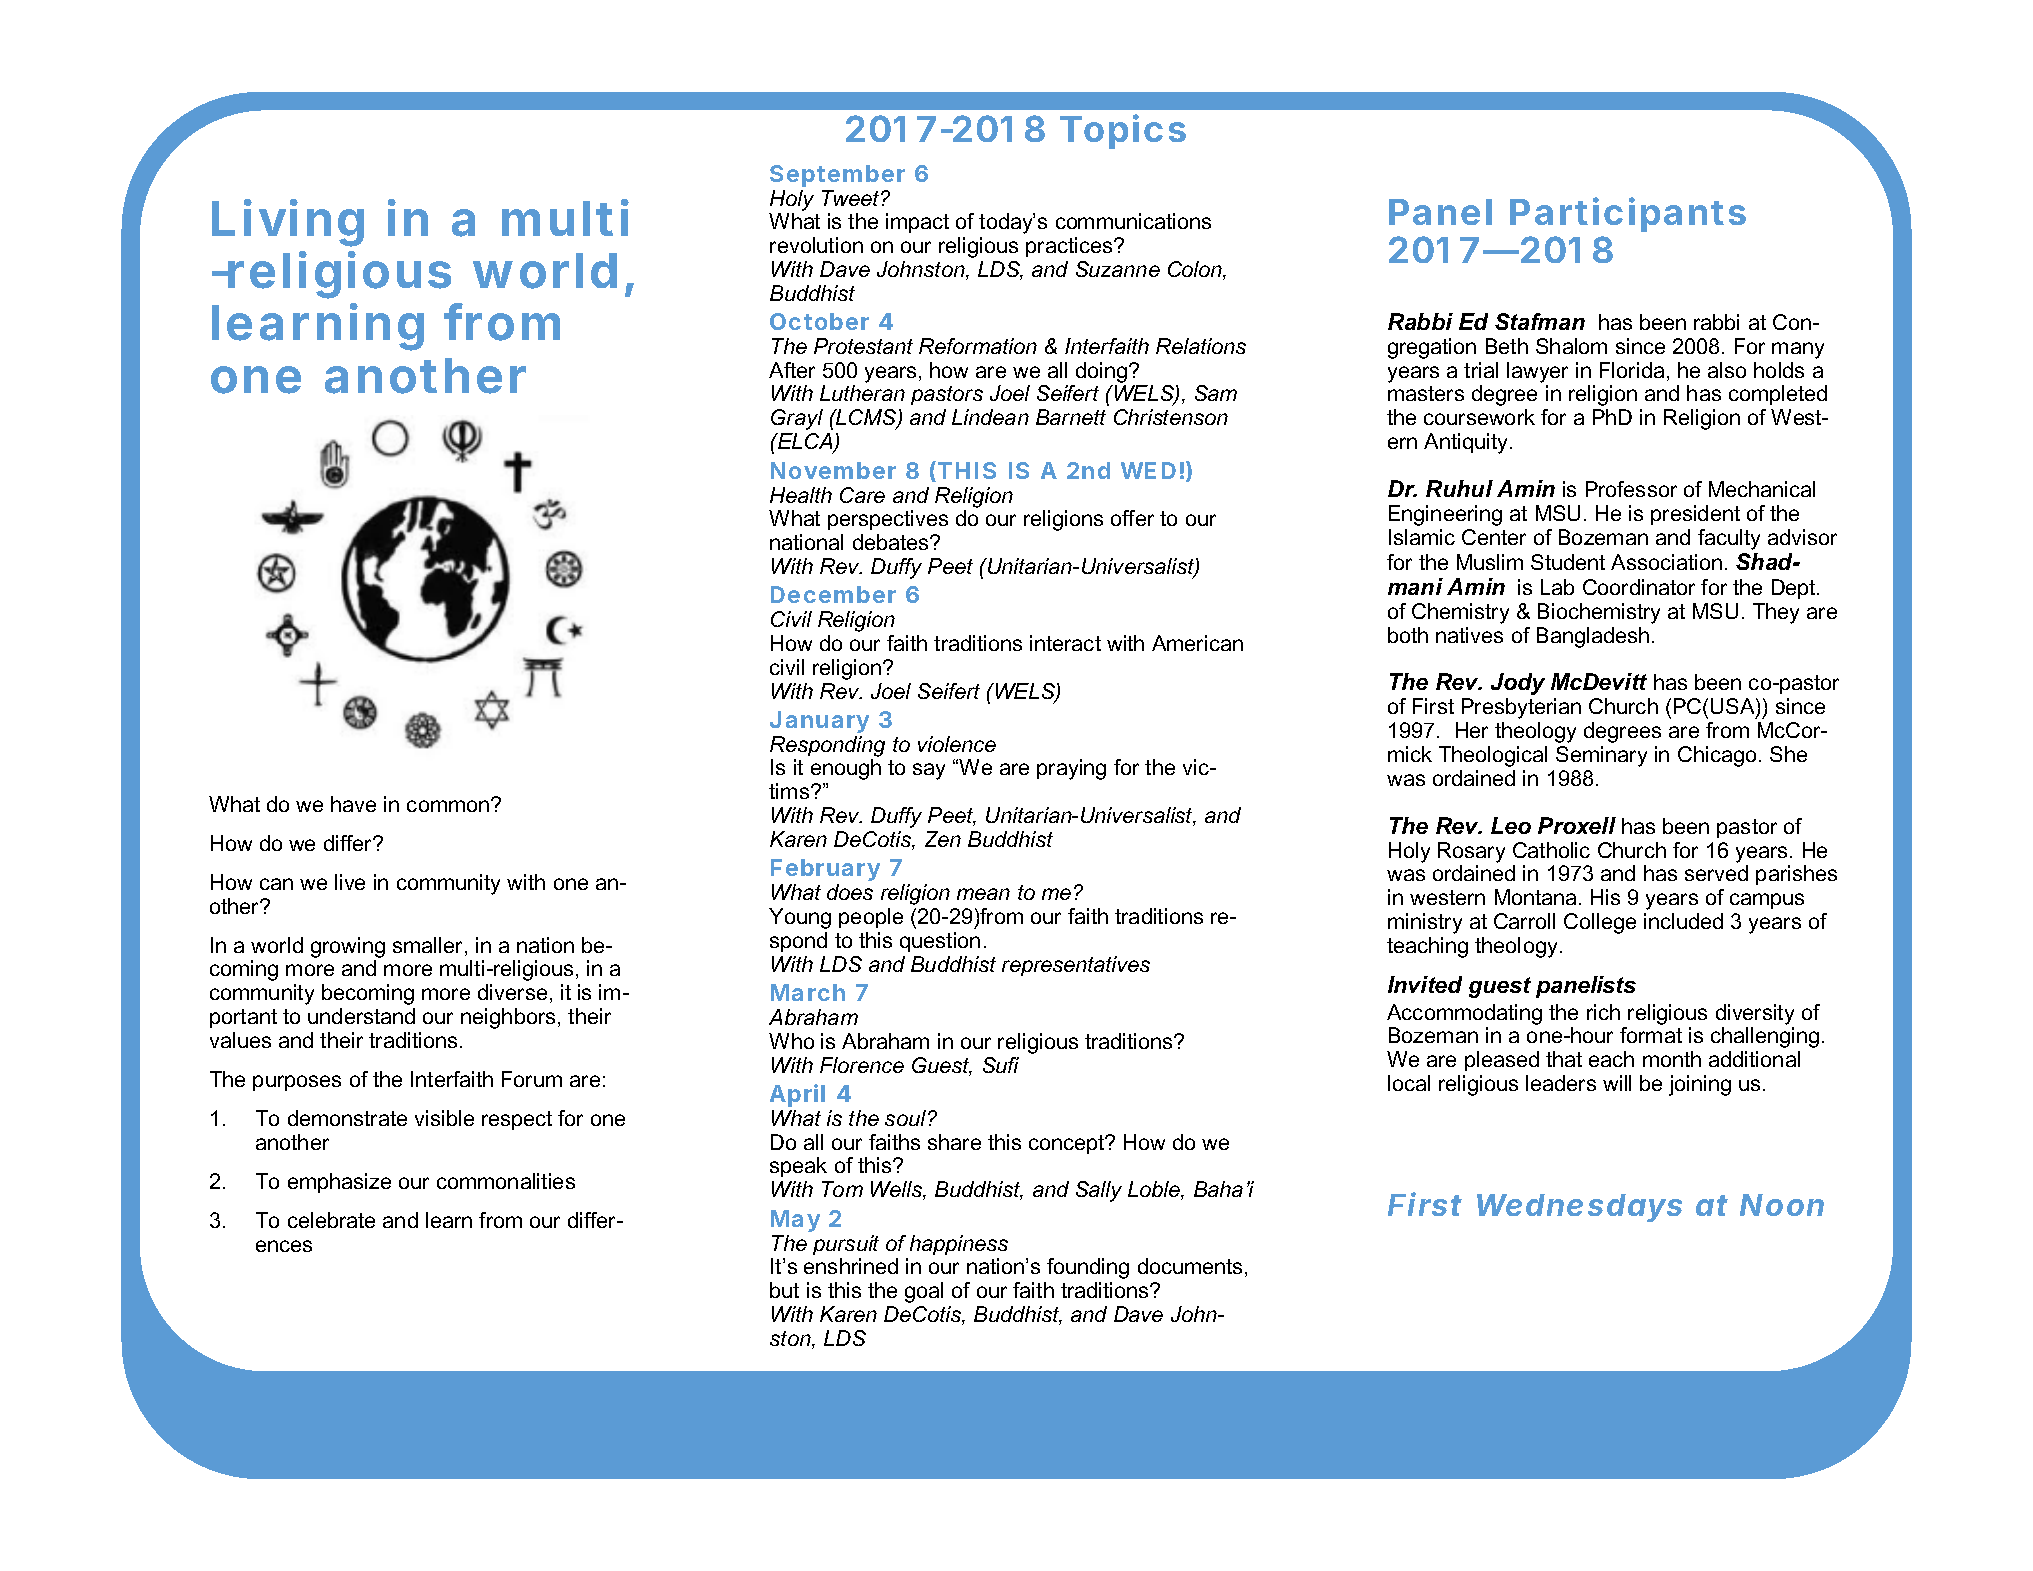  What do you see at coordinates (1628, 214) in the page?
I see `Participants` at bounding box center [1628, 214].
